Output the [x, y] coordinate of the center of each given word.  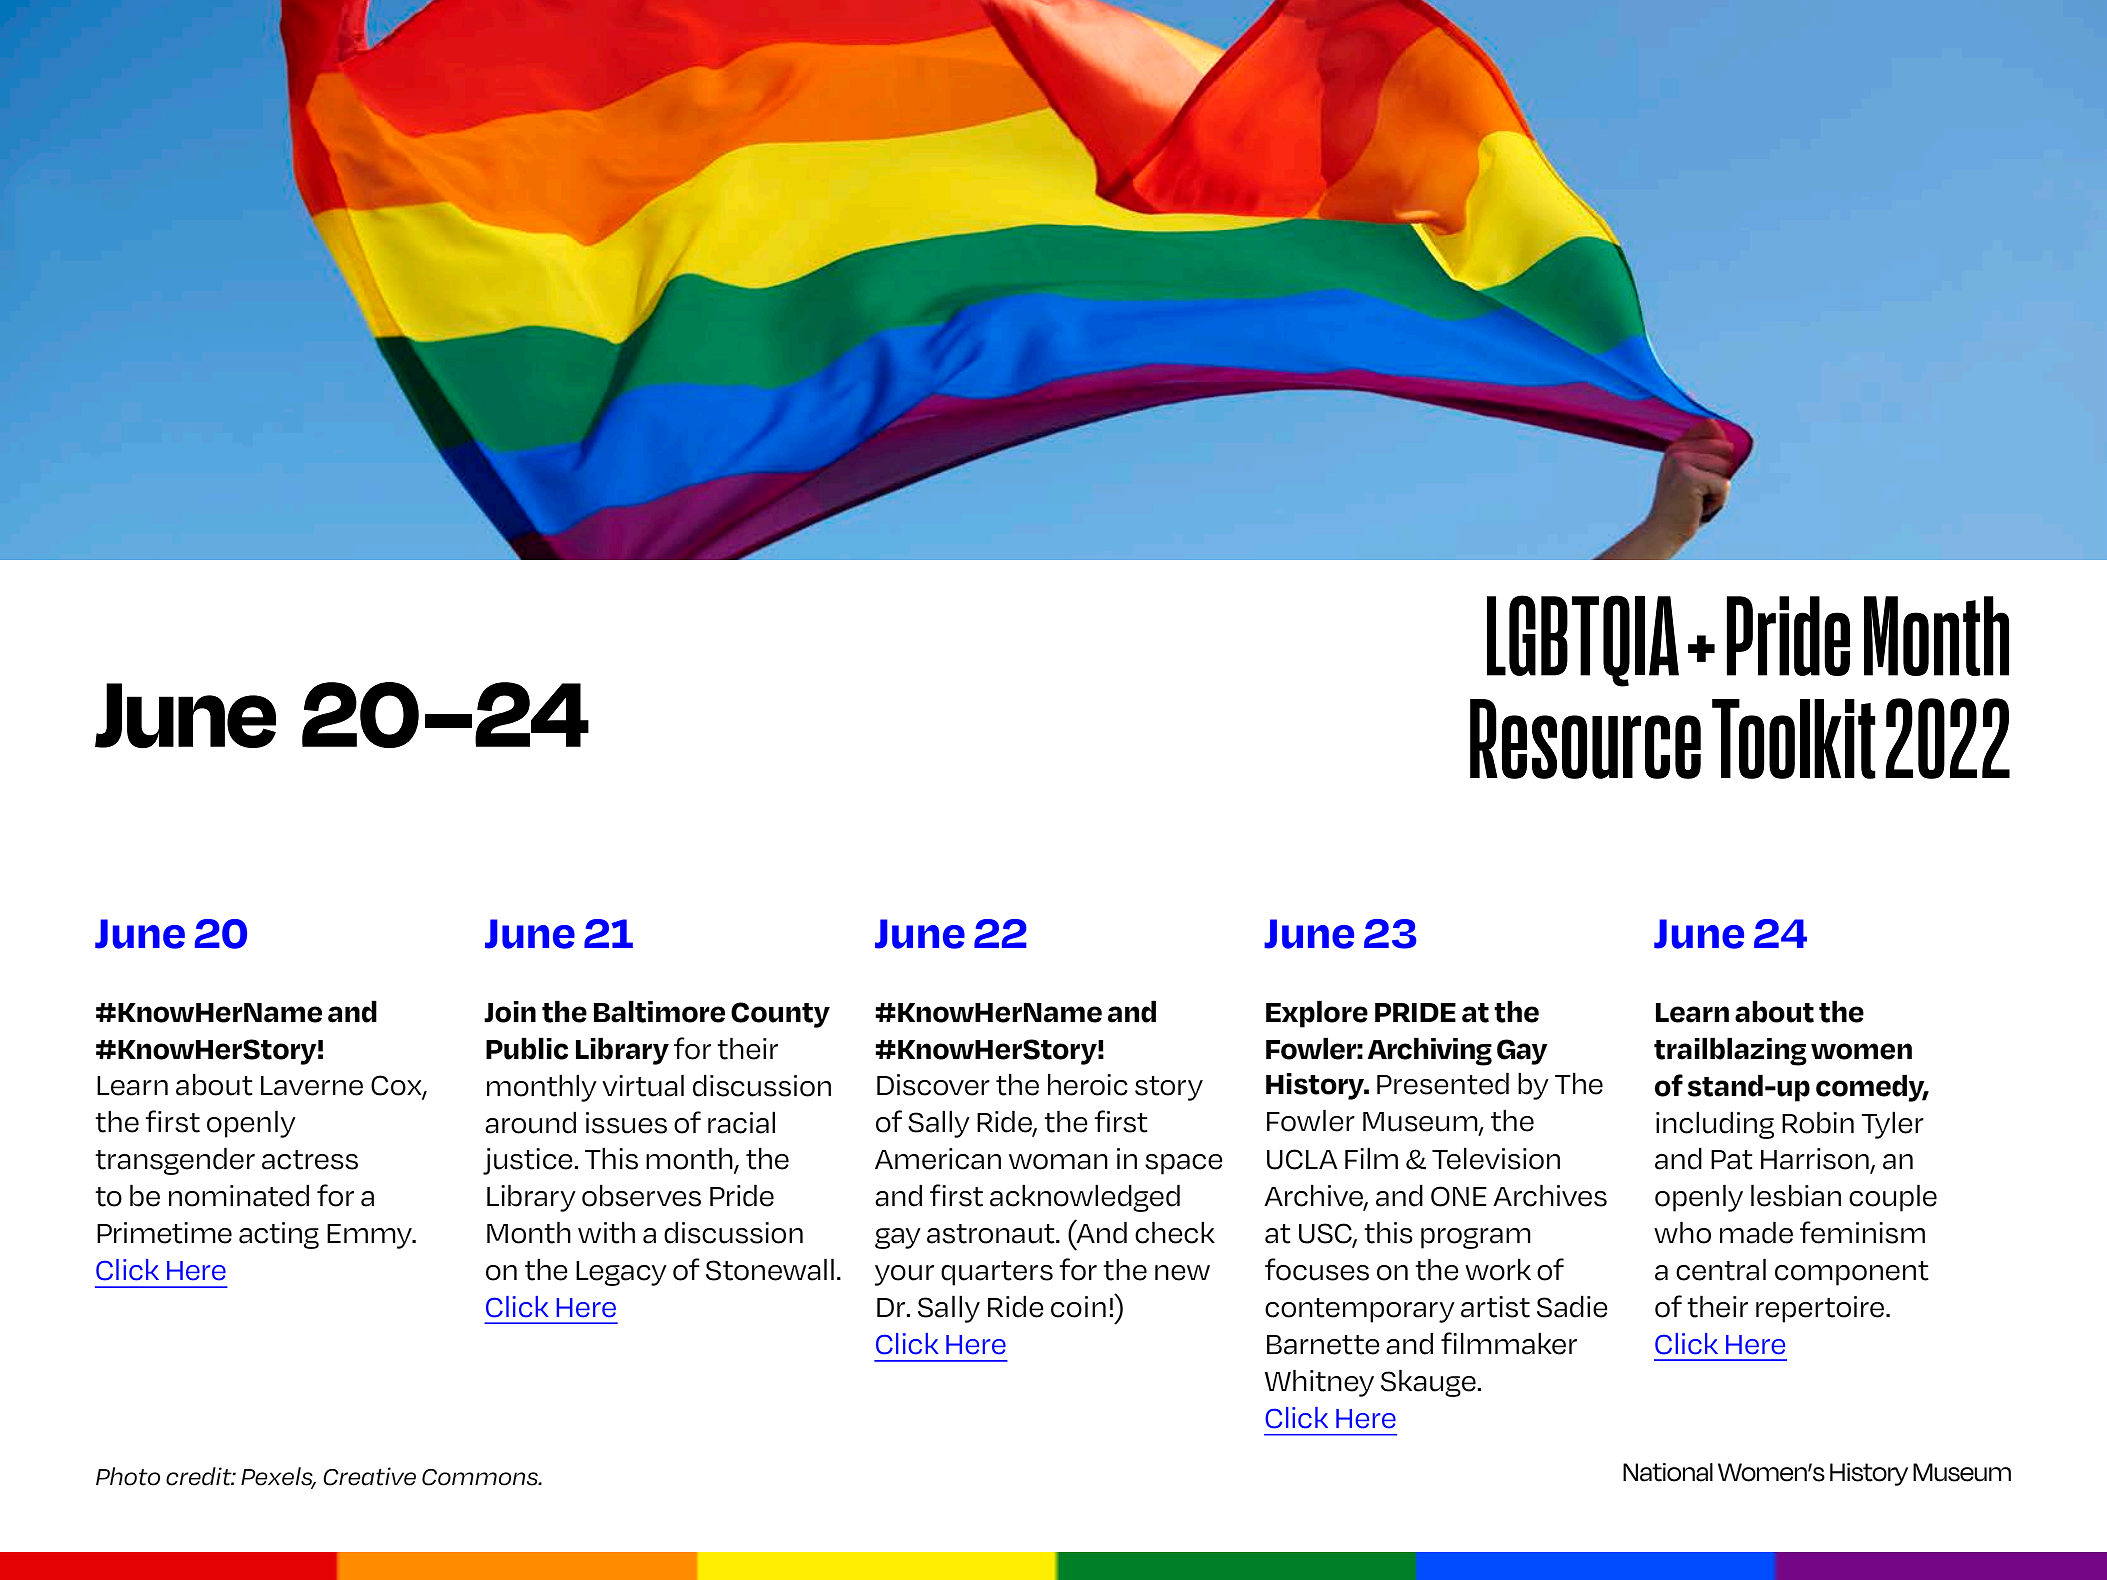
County [780, 1015]
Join [510, 1012]
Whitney [1319, 1383]
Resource [1585, 739]
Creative [369, 1476]
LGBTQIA [1583, 641]
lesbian [1796, 1195]
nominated [239, 1196]
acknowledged [1085, 1198]
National [1668, 1472]
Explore [1317, 1014]
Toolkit [1794, 739]
